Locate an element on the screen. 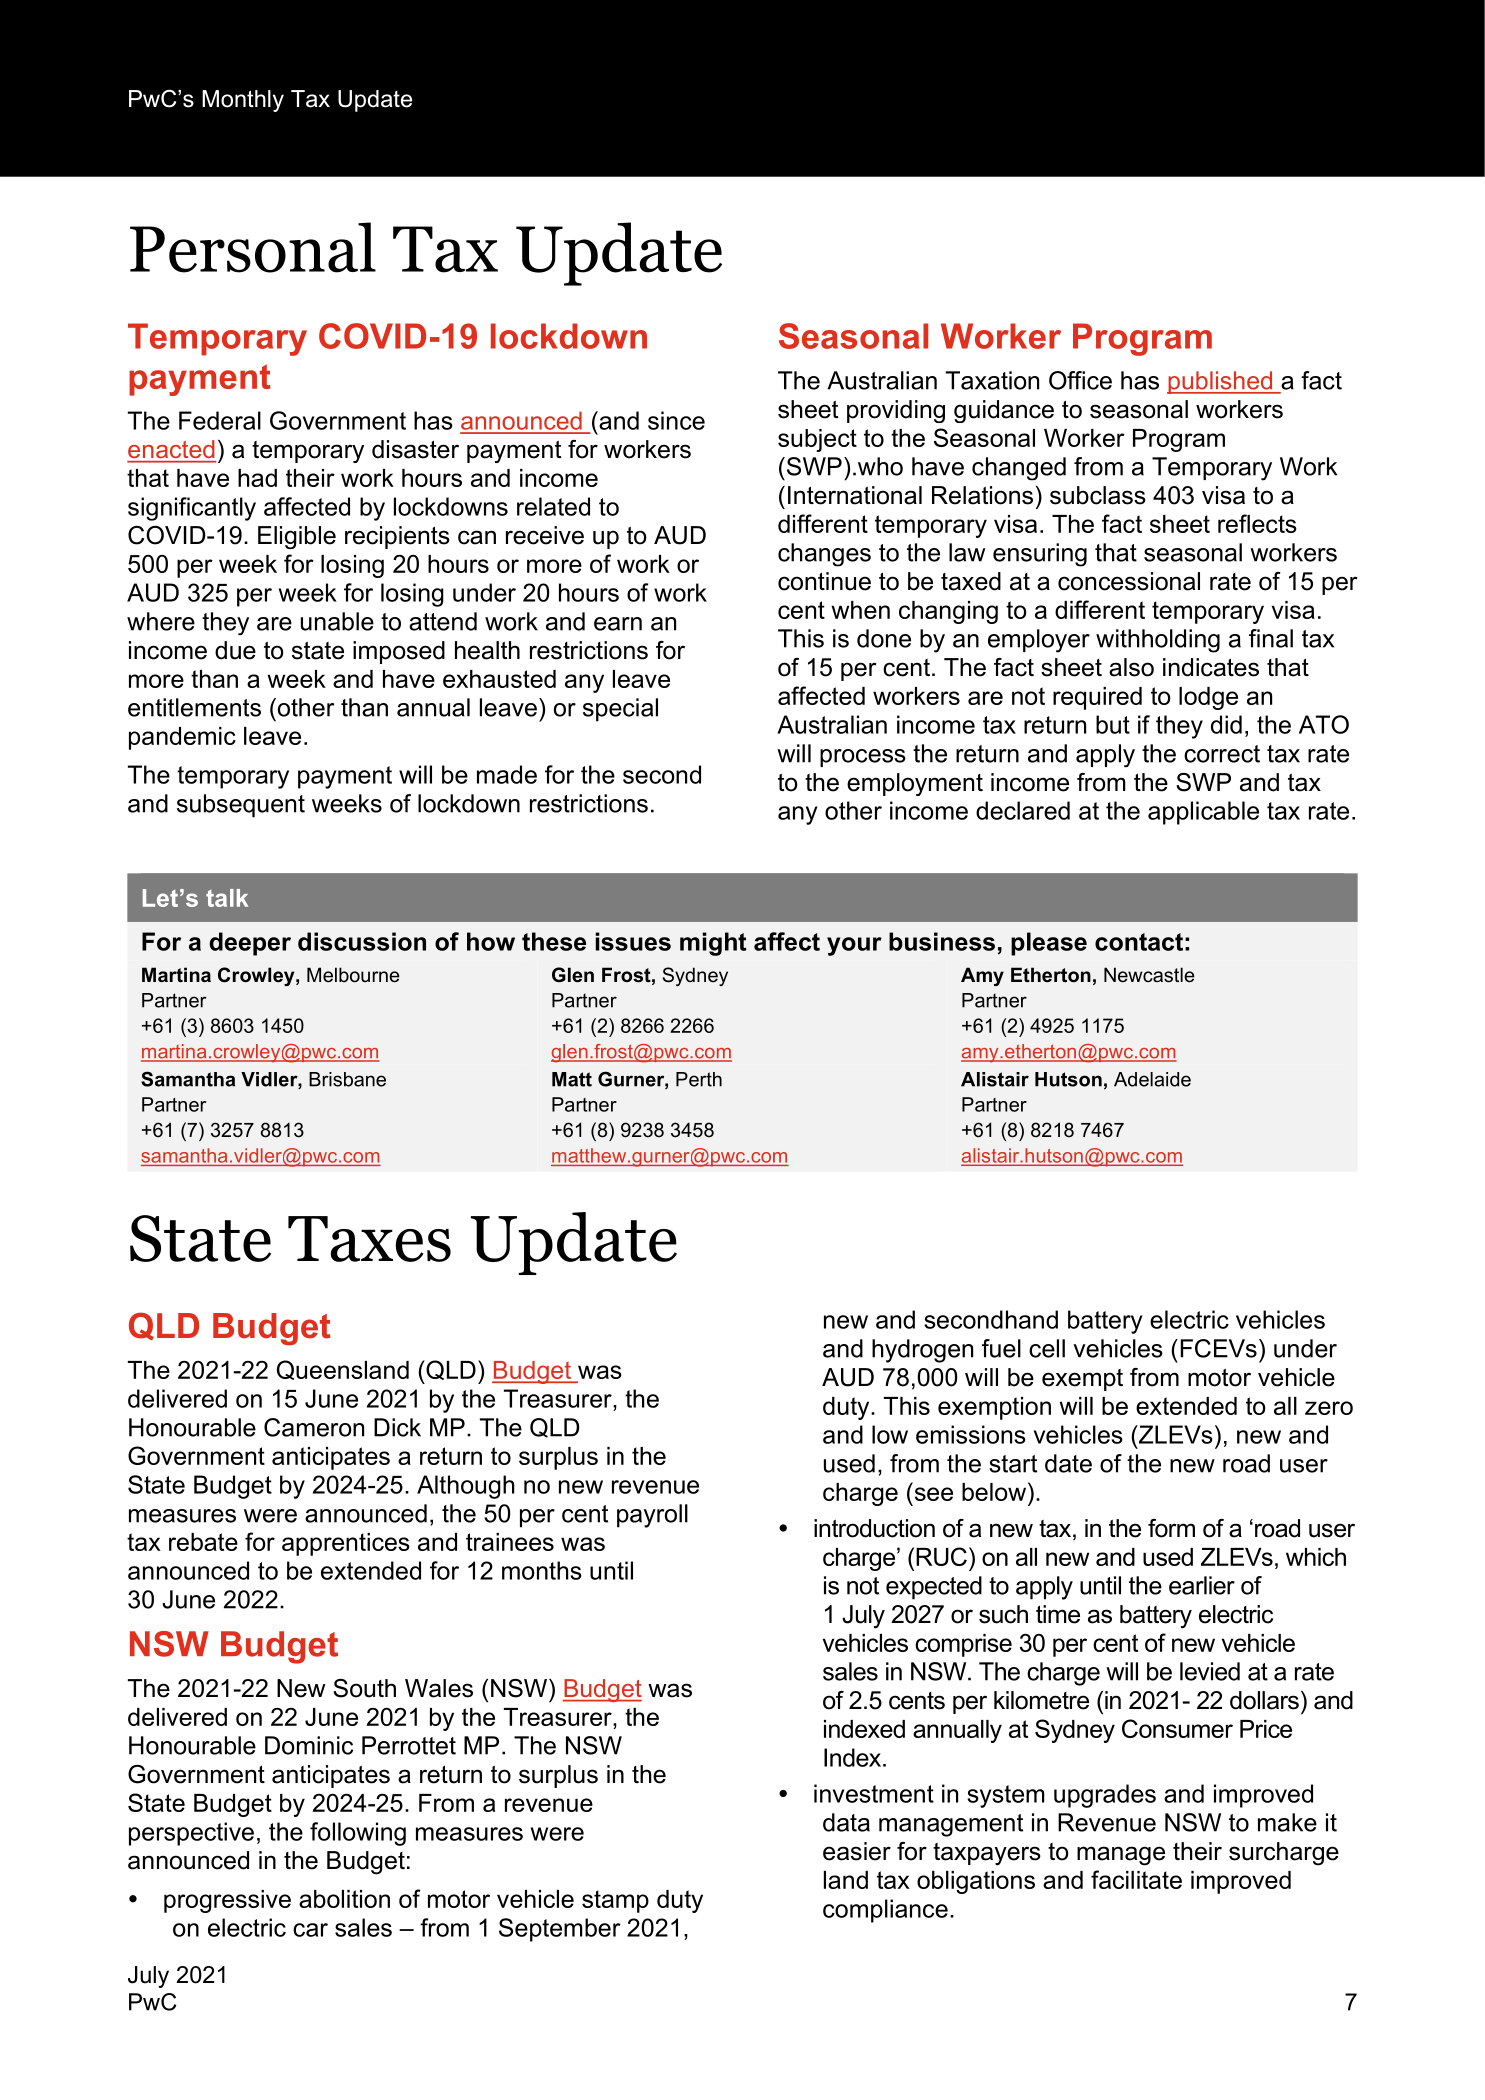 The image size is (1485, 2100). payroll is located at coordinates (652, 1516).
